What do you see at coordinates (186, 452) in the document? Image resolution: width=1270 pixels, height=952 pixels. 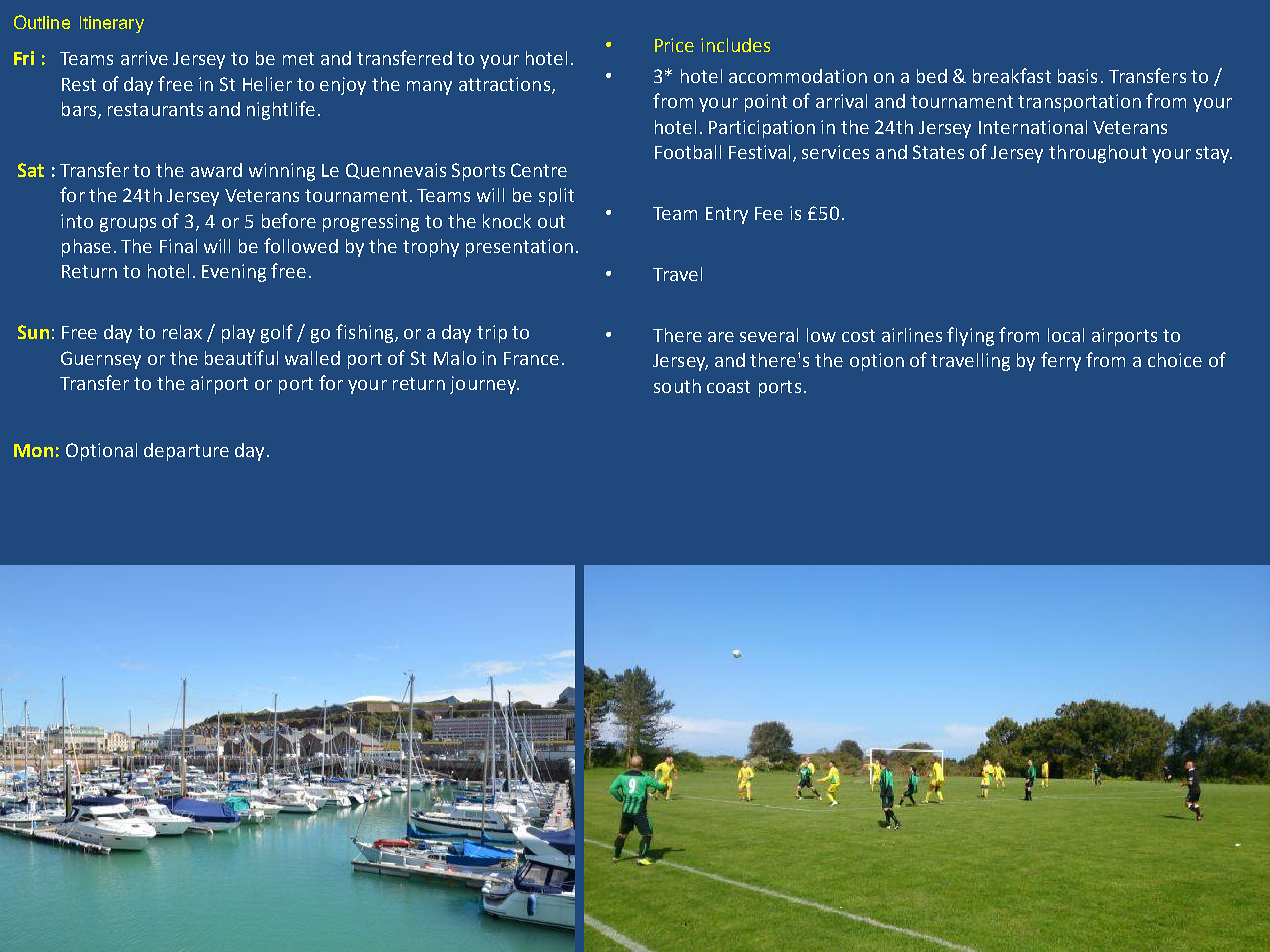 I see `departure` at bounding box center [186, 452].
